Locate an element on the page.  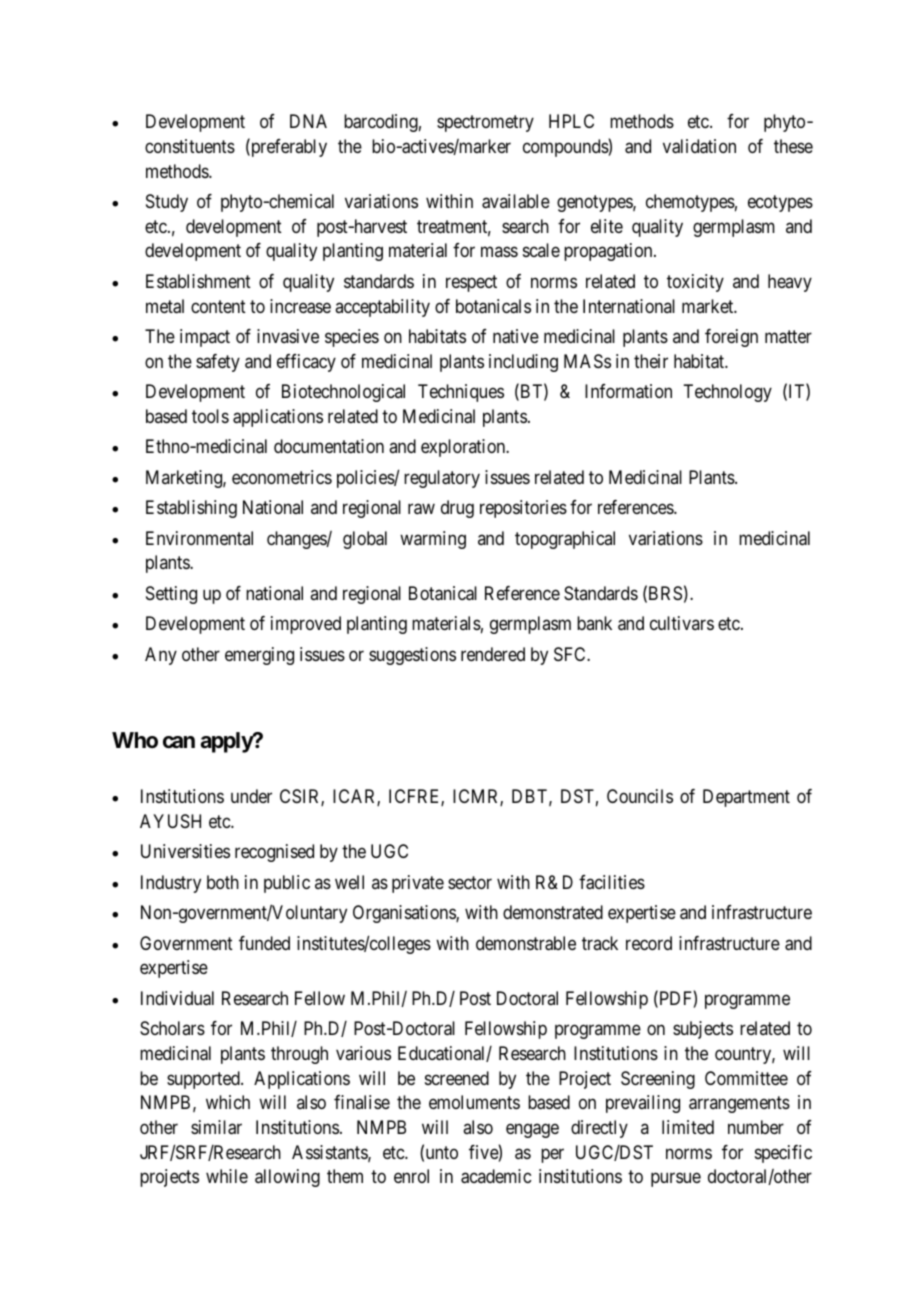
spectrometry is located at coordinates (485, 124).
